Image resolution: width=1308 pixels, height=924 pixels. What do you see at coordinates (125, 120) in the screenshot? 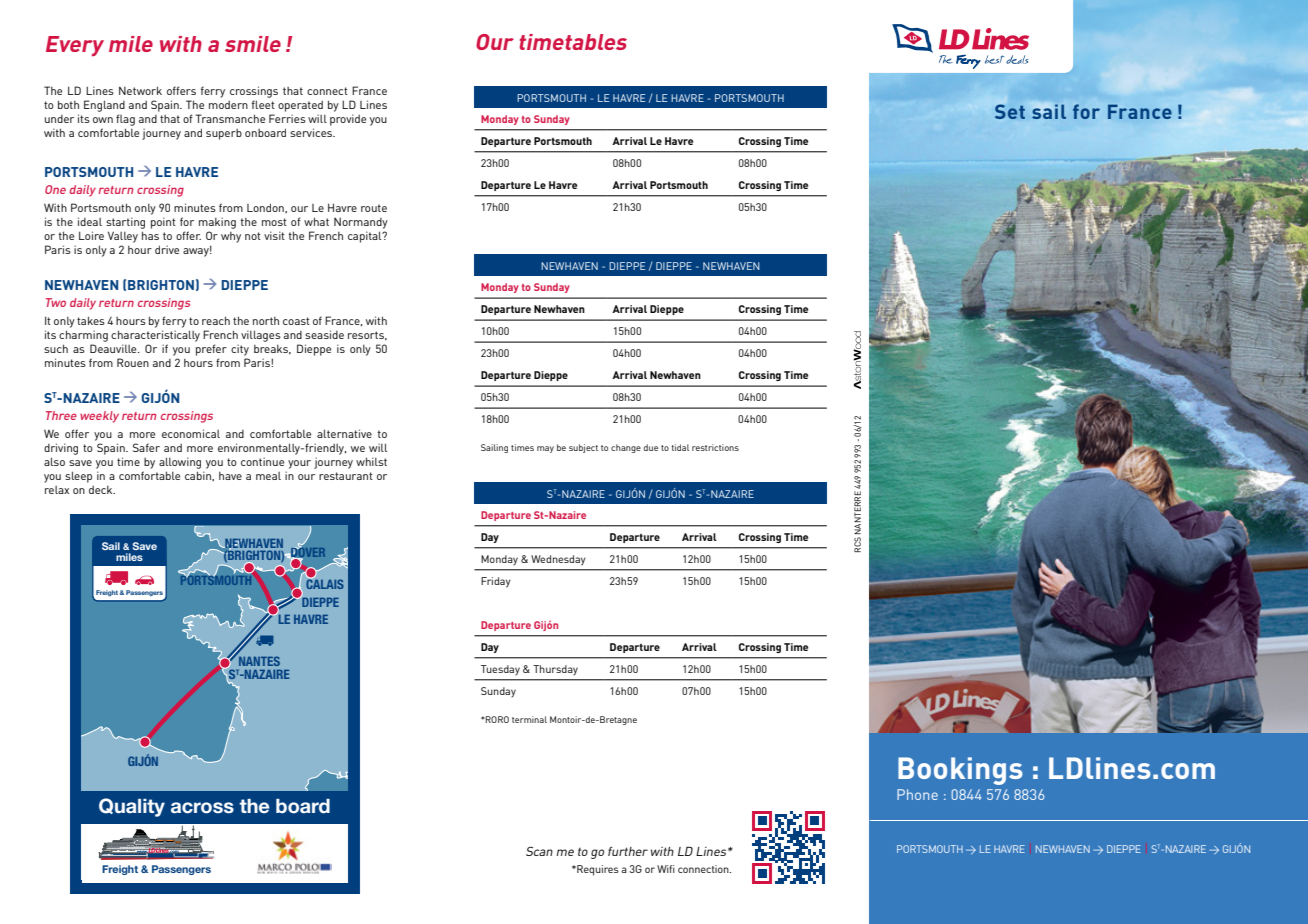
I see `flag` at bounding box center [125, 120].
